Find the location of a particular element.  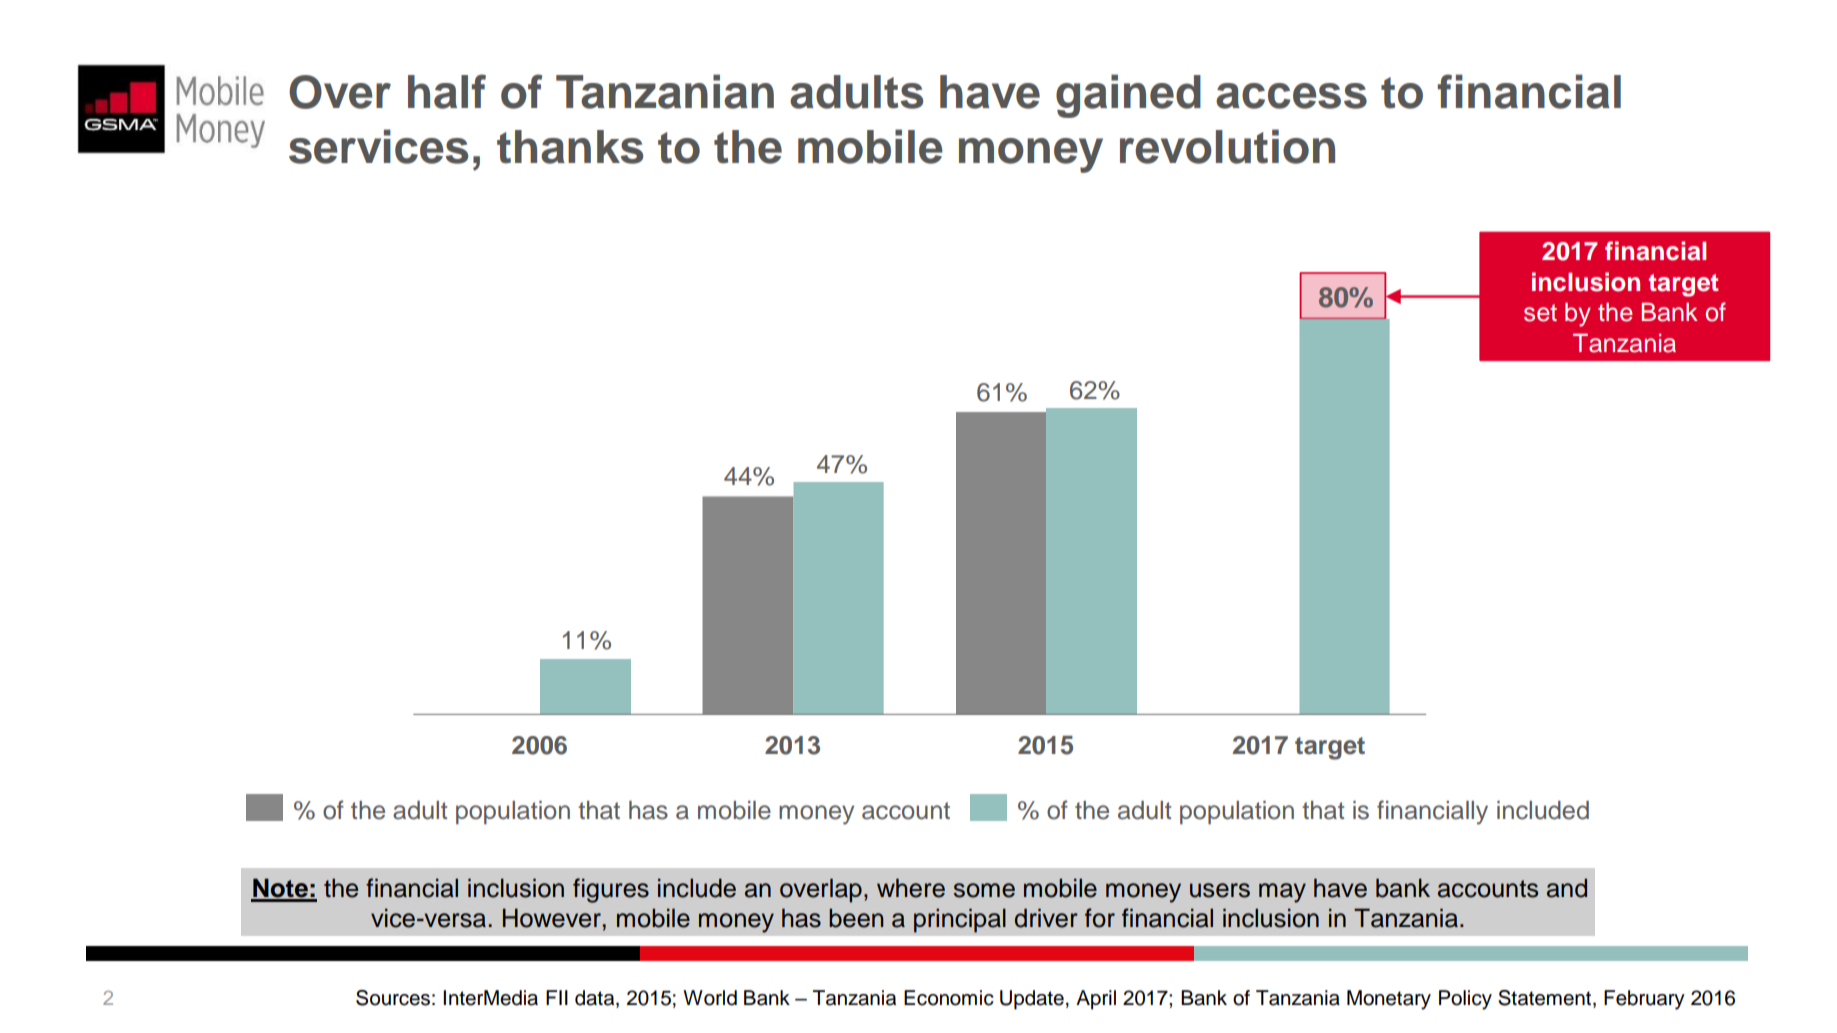

FII is located at coordinates (557, 997).
